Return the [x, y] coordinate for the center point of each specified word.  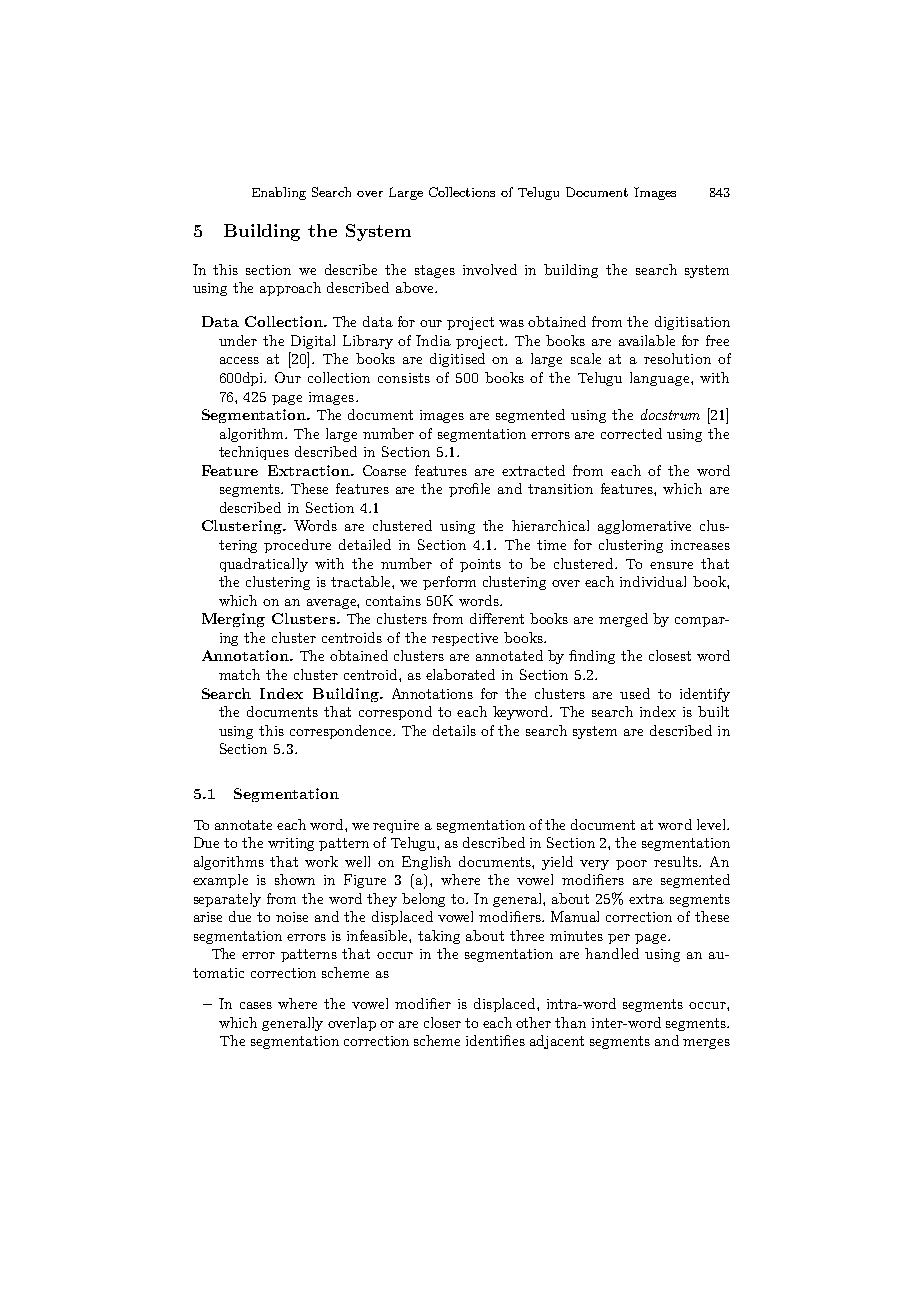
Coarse [384, 470]
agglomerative [644, 527]
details [454, 730]
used [635, 693]
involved [490, 269]
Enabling [279, 193]
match [239, 674]
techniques [254, 453]
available [647, 340]
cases [256, 1005]
